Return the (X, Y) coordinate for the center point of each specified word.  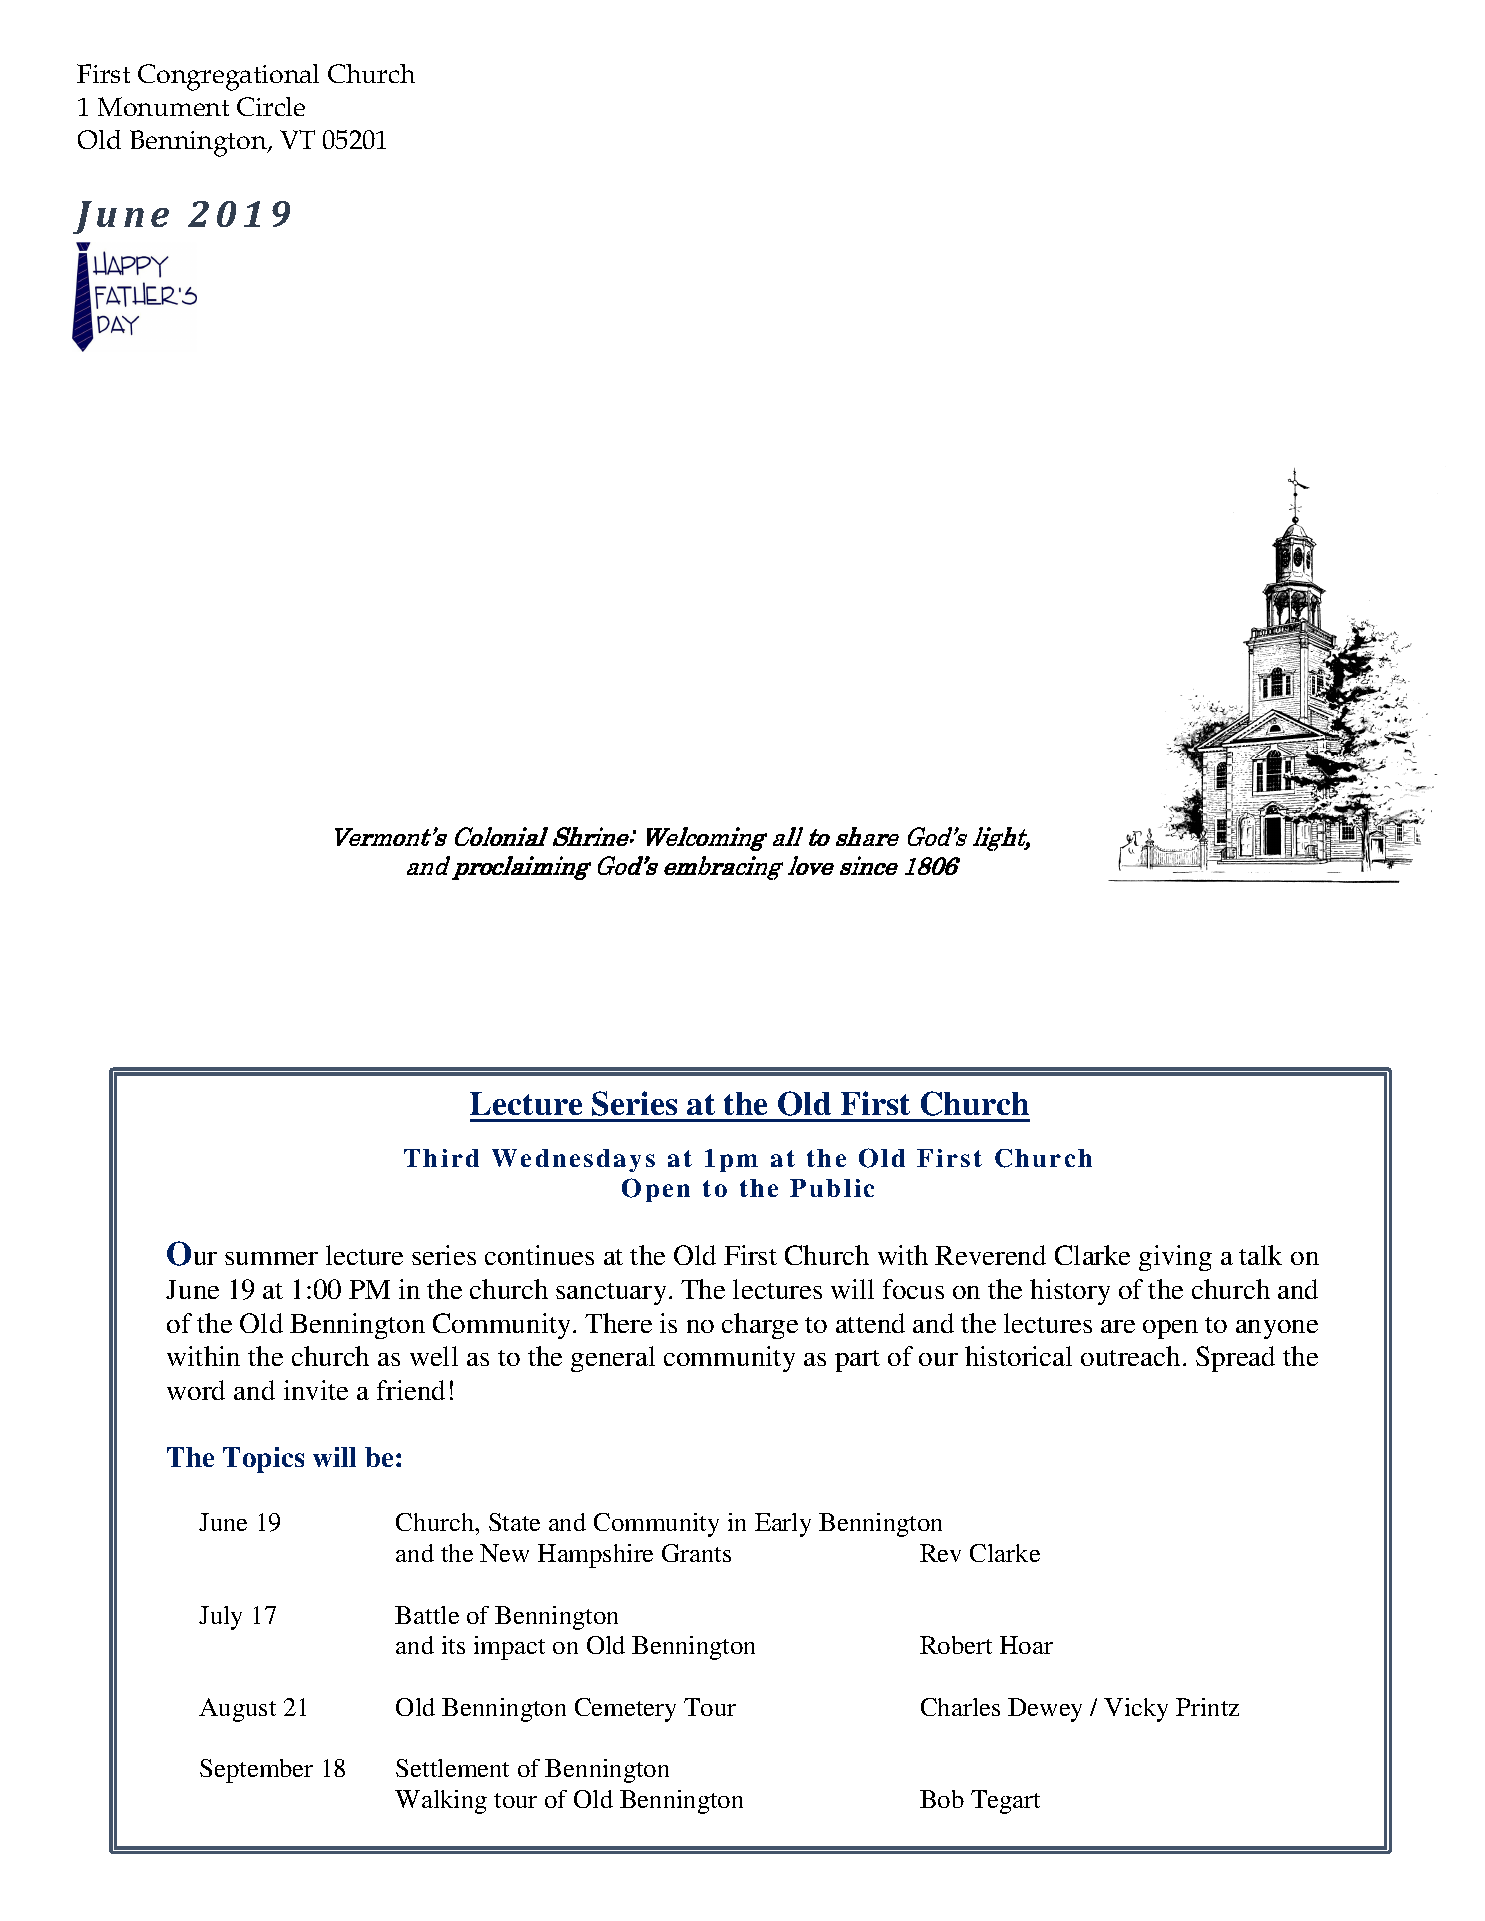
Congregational (228, 77)
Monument (163, 106)
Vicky (1136, 1710)
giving (1175, 1258)
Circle (271, 106)
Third (441, 1158)
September (256, 1771)
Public (832, 1188)
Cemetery (625, 1710)
